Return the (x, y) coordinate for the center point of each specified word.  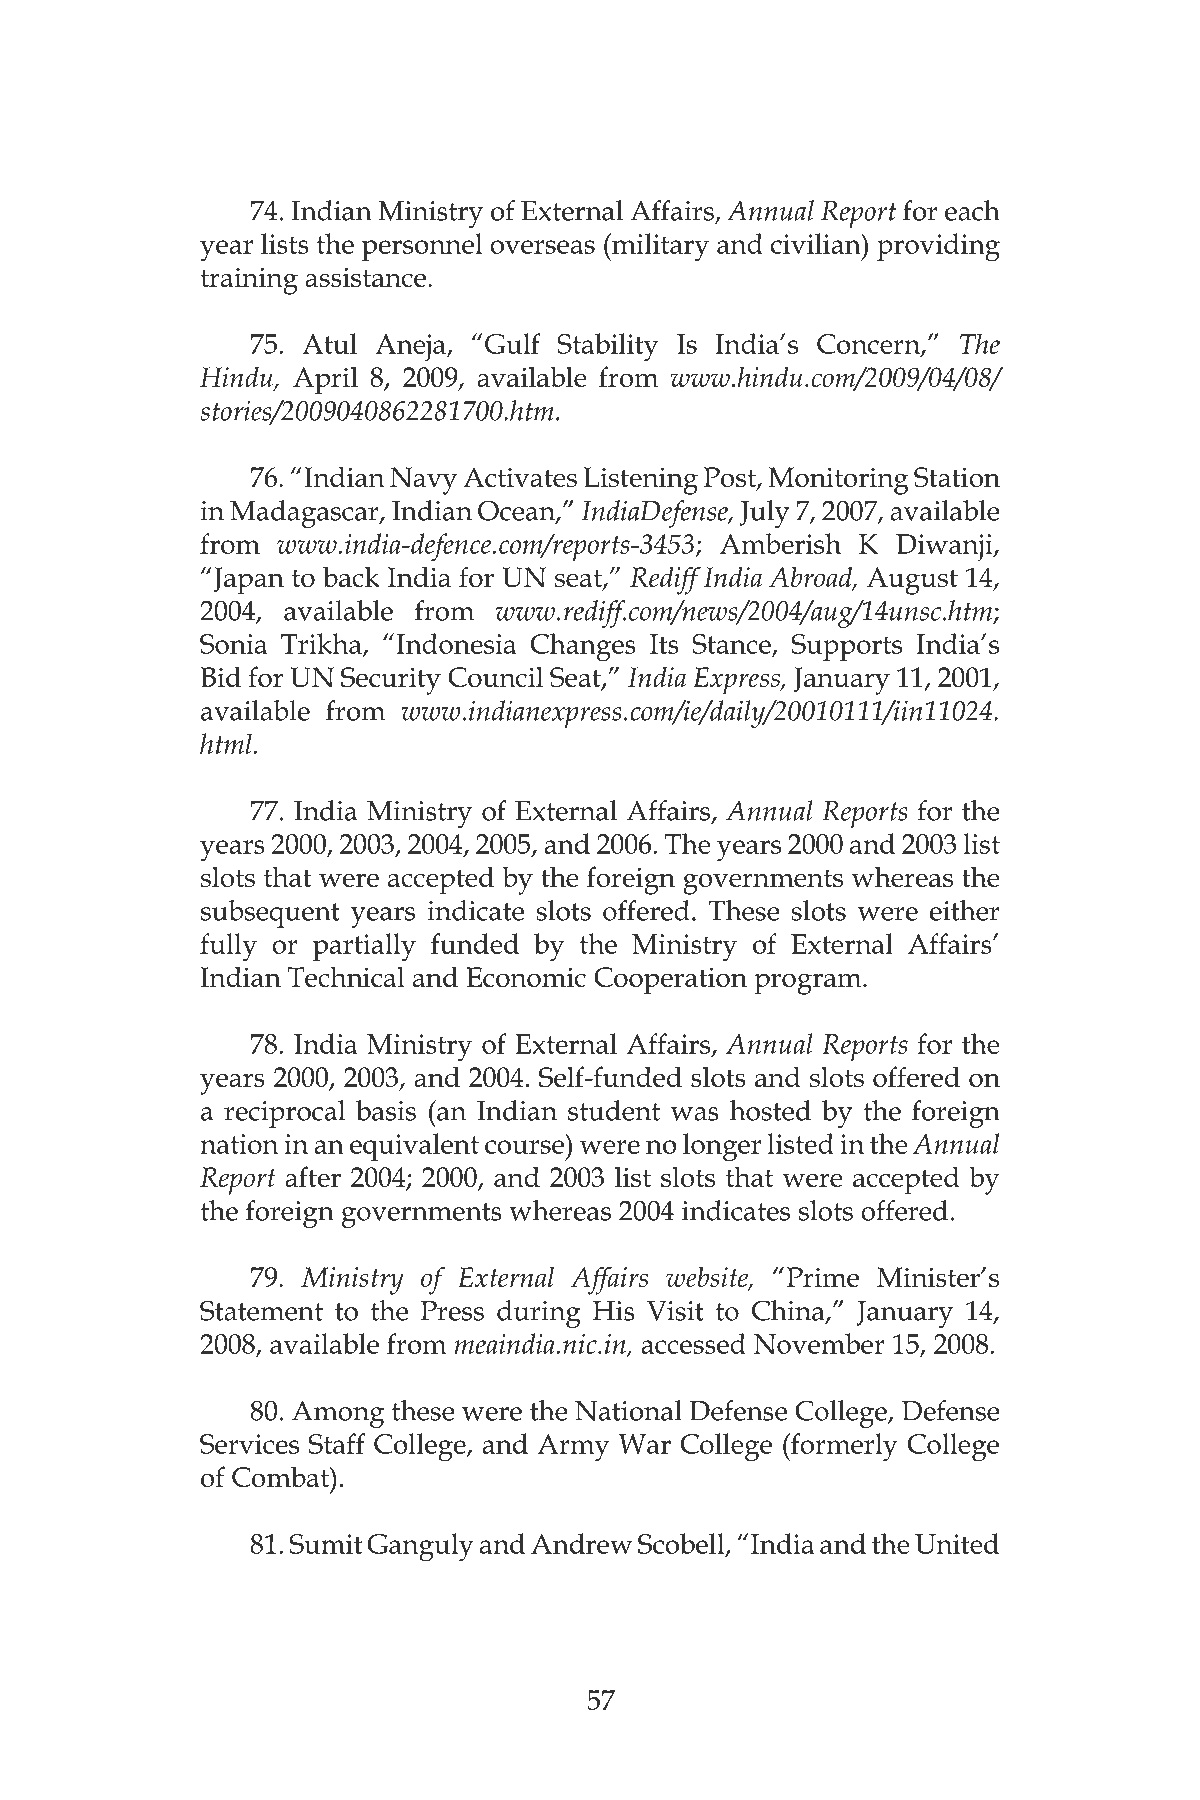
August (912, 581)
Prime (823, 1277)
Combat (281, 1476)
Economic (526, 977)
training (249, 281)
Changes (583, 647)
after (313, 1176)
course (524, 1147)
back (351, 576)
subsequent (270, 914)
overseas (542, 247)
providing (938, 247)
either (964, 910)
